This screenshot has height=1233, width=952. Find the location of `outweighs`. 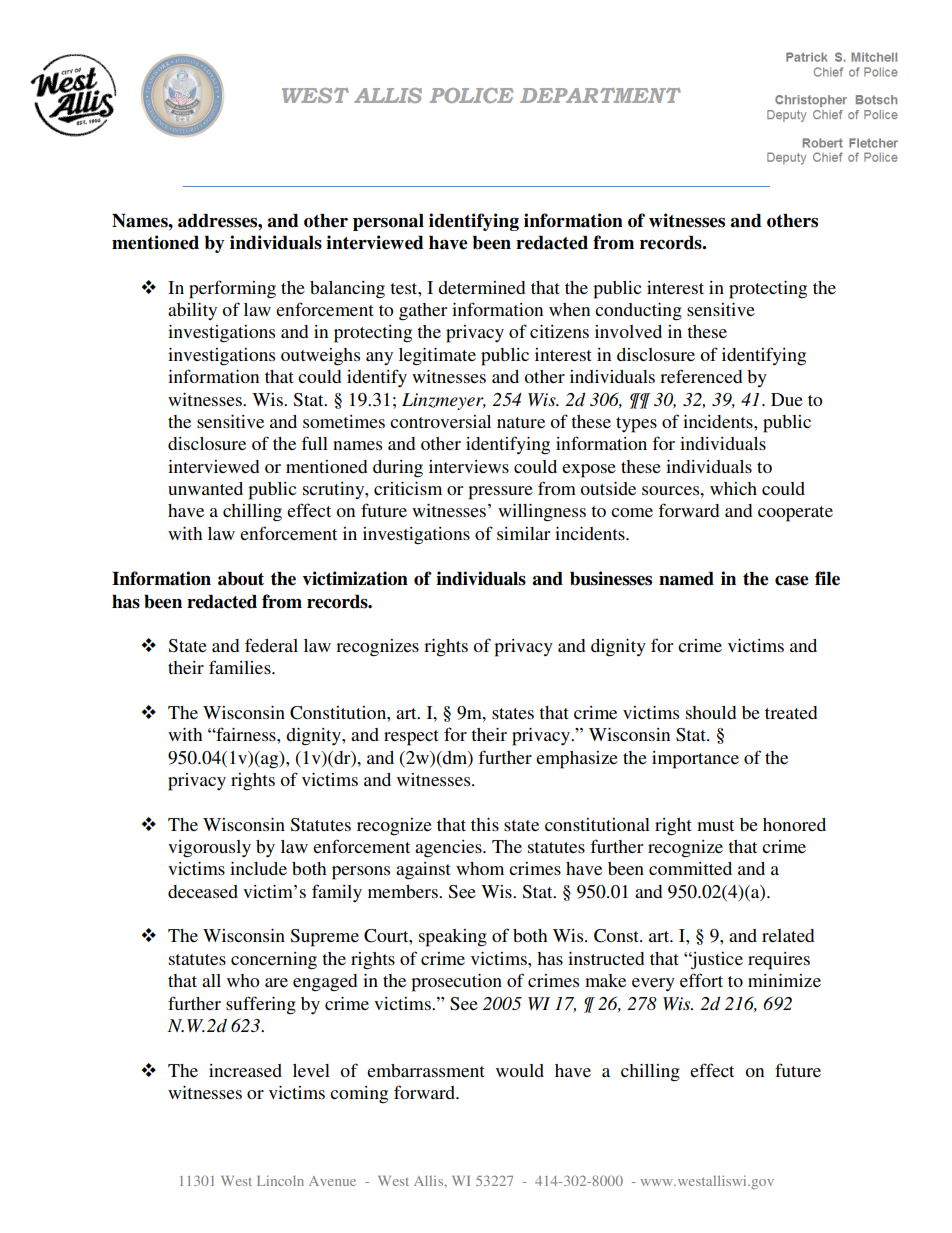

outweighs is located at coordinates (320, 357).
